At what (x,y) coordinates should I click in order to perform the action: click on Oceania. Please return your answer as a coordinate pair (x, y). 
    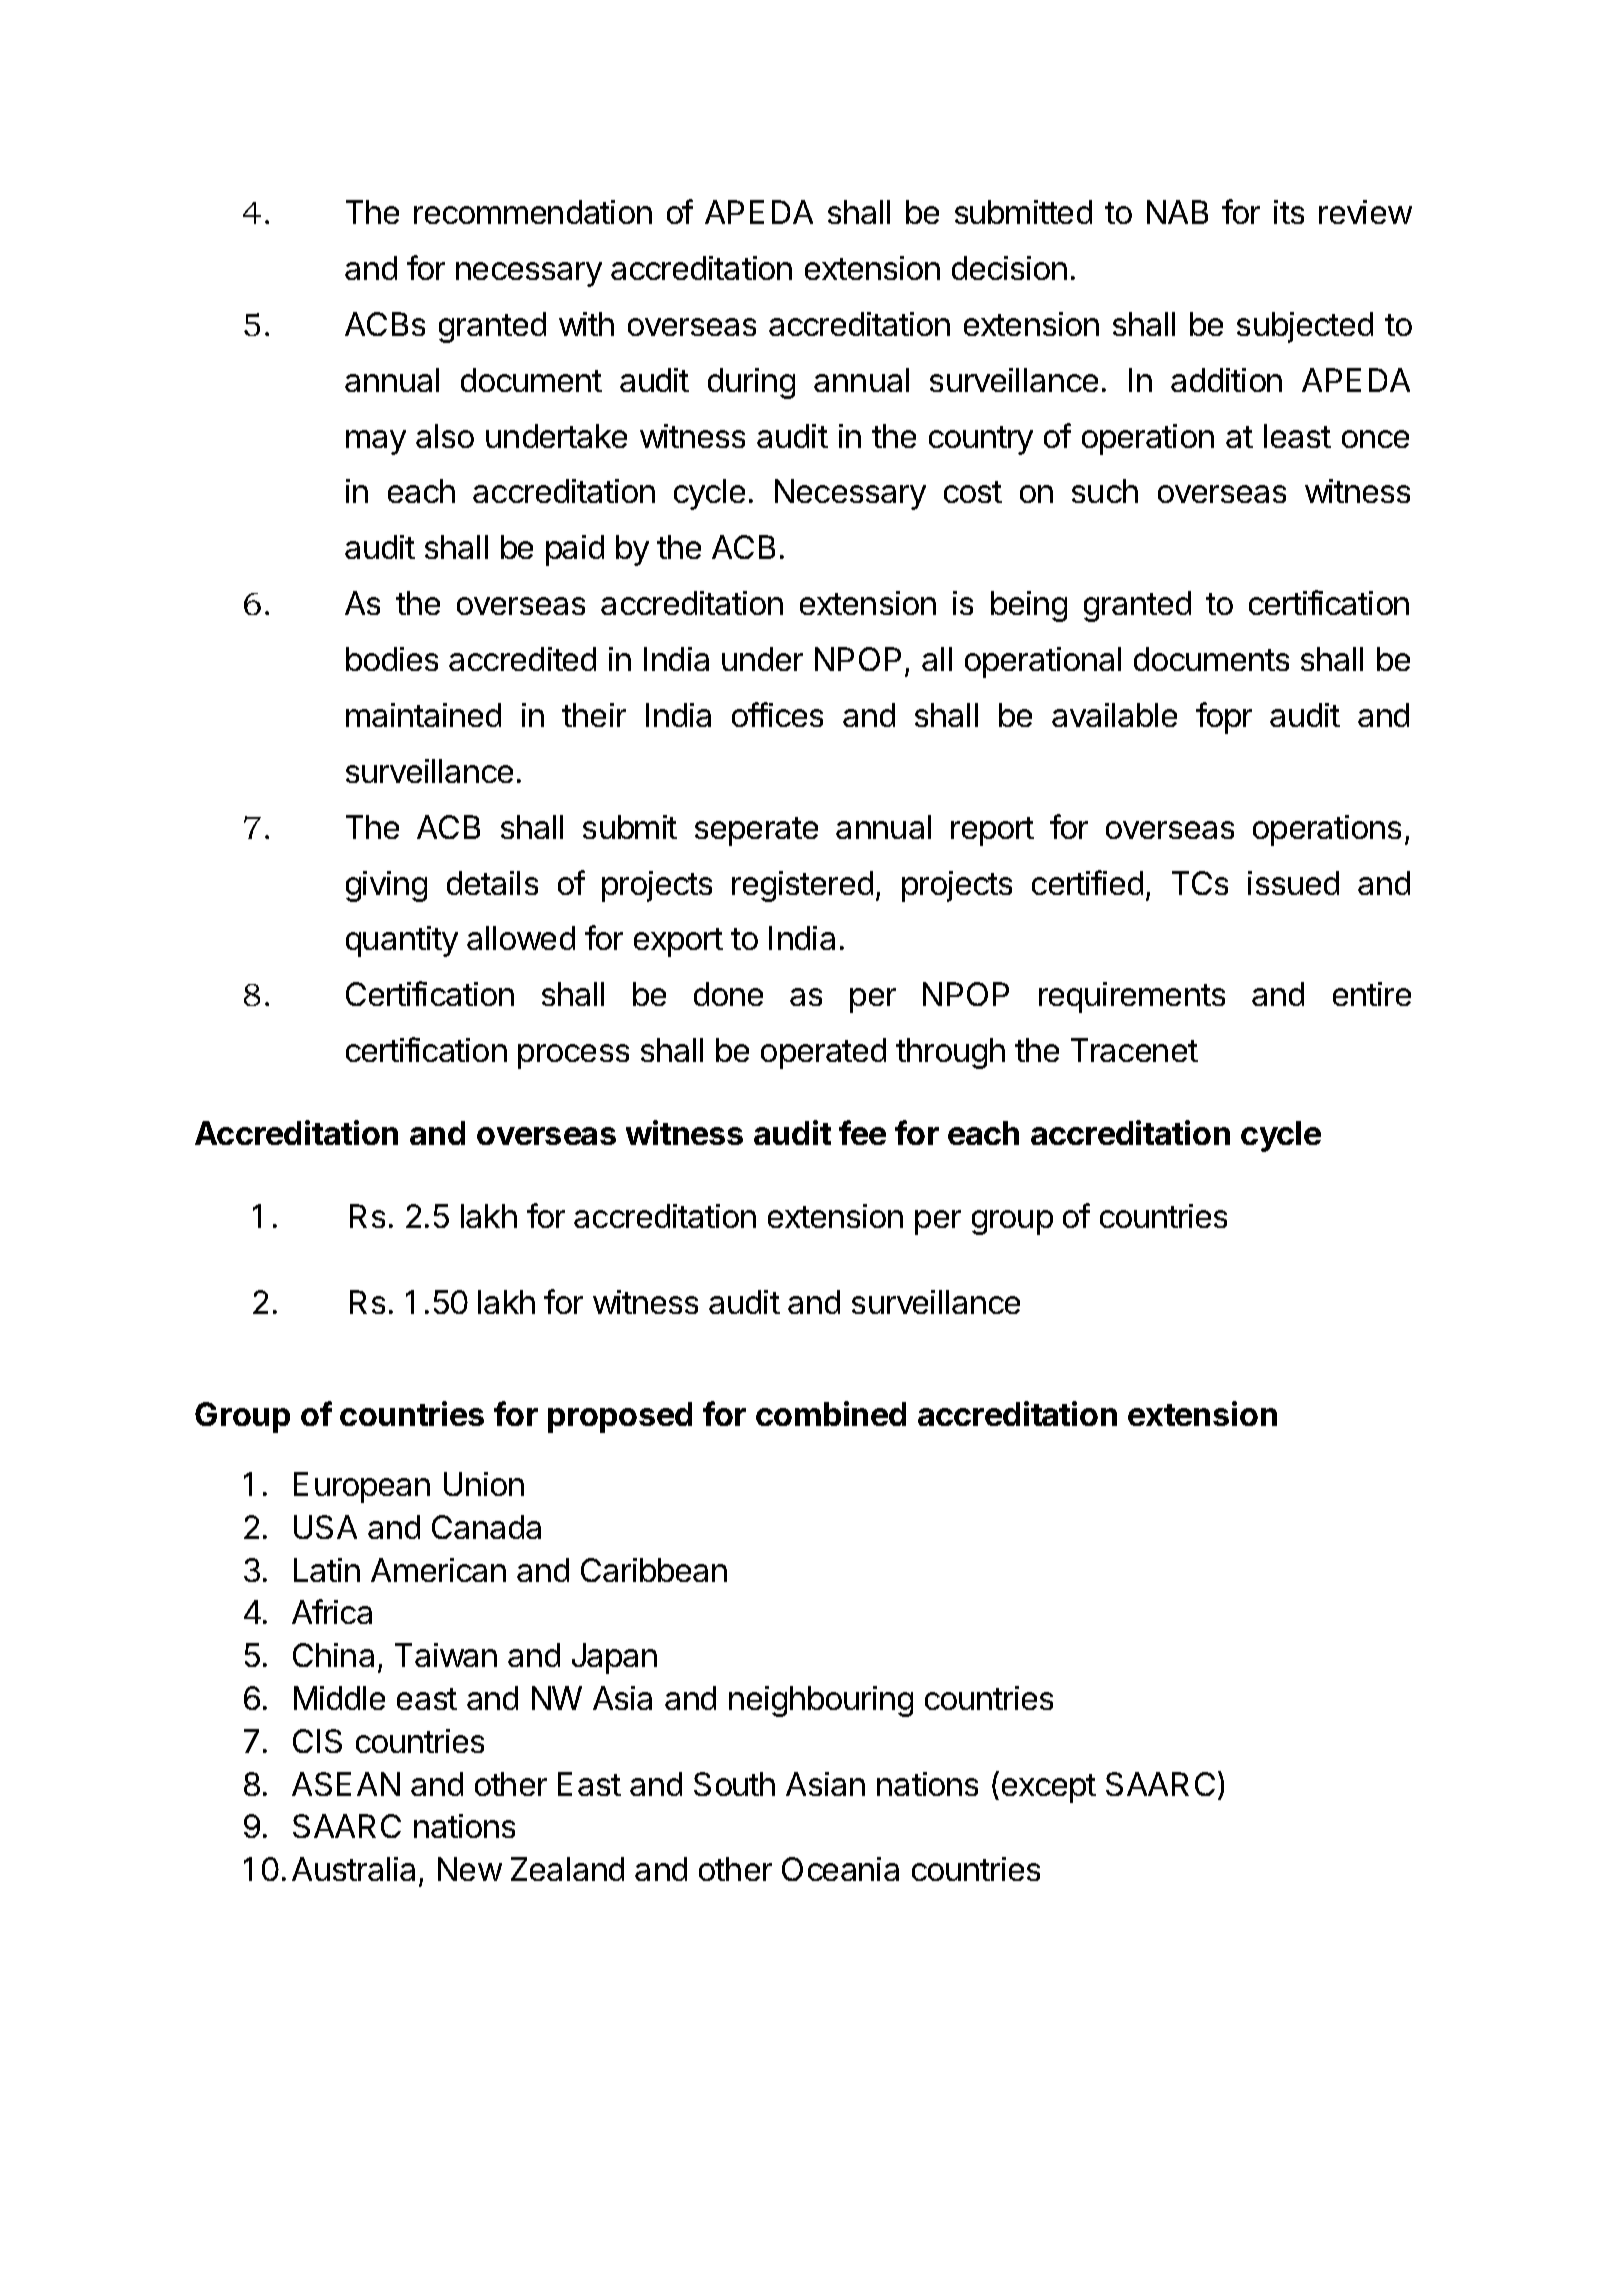
    Looking at the image, I should click on (840, 1869).
